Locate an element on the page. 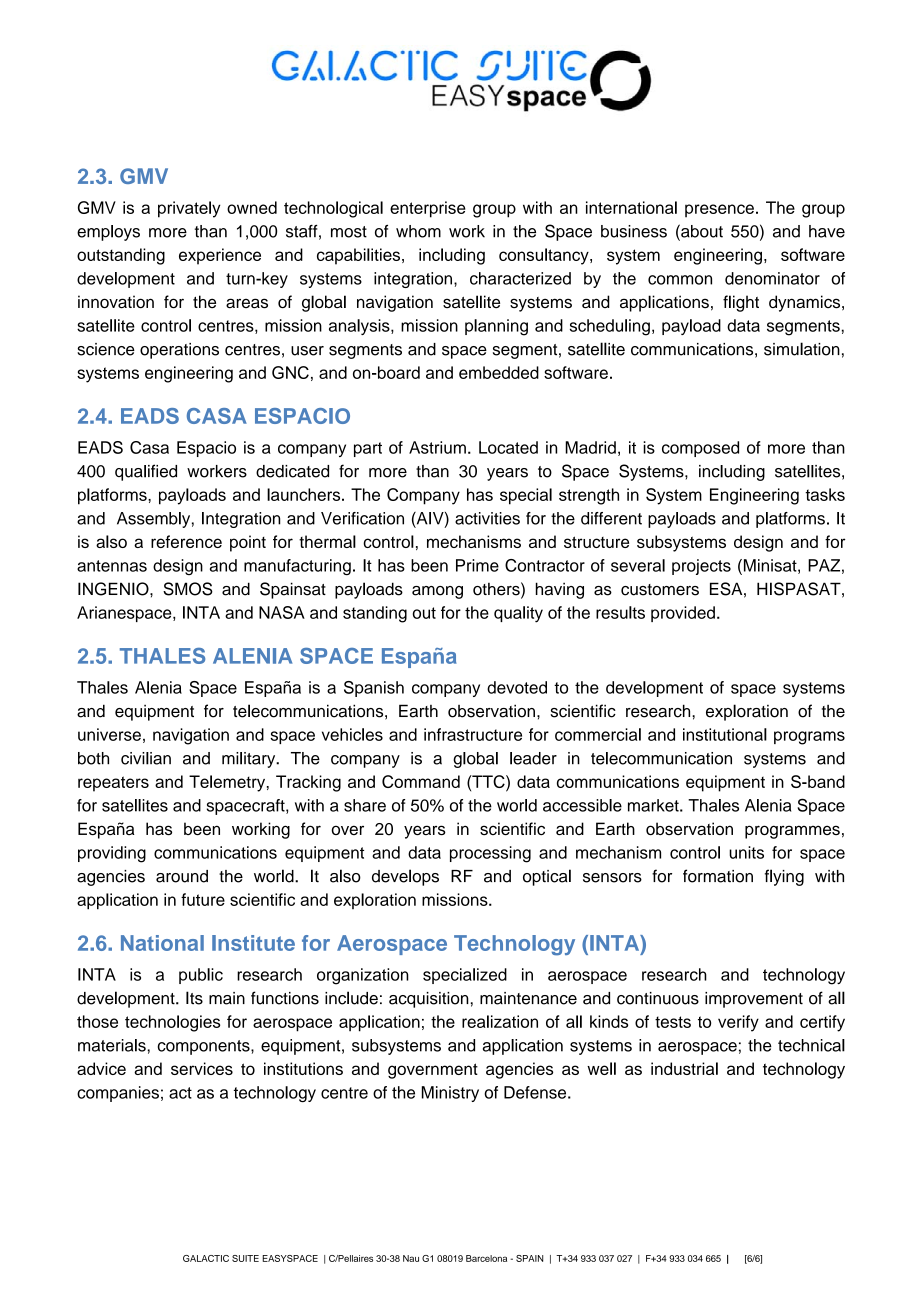  institutional is located at coordinates (725, 734).
